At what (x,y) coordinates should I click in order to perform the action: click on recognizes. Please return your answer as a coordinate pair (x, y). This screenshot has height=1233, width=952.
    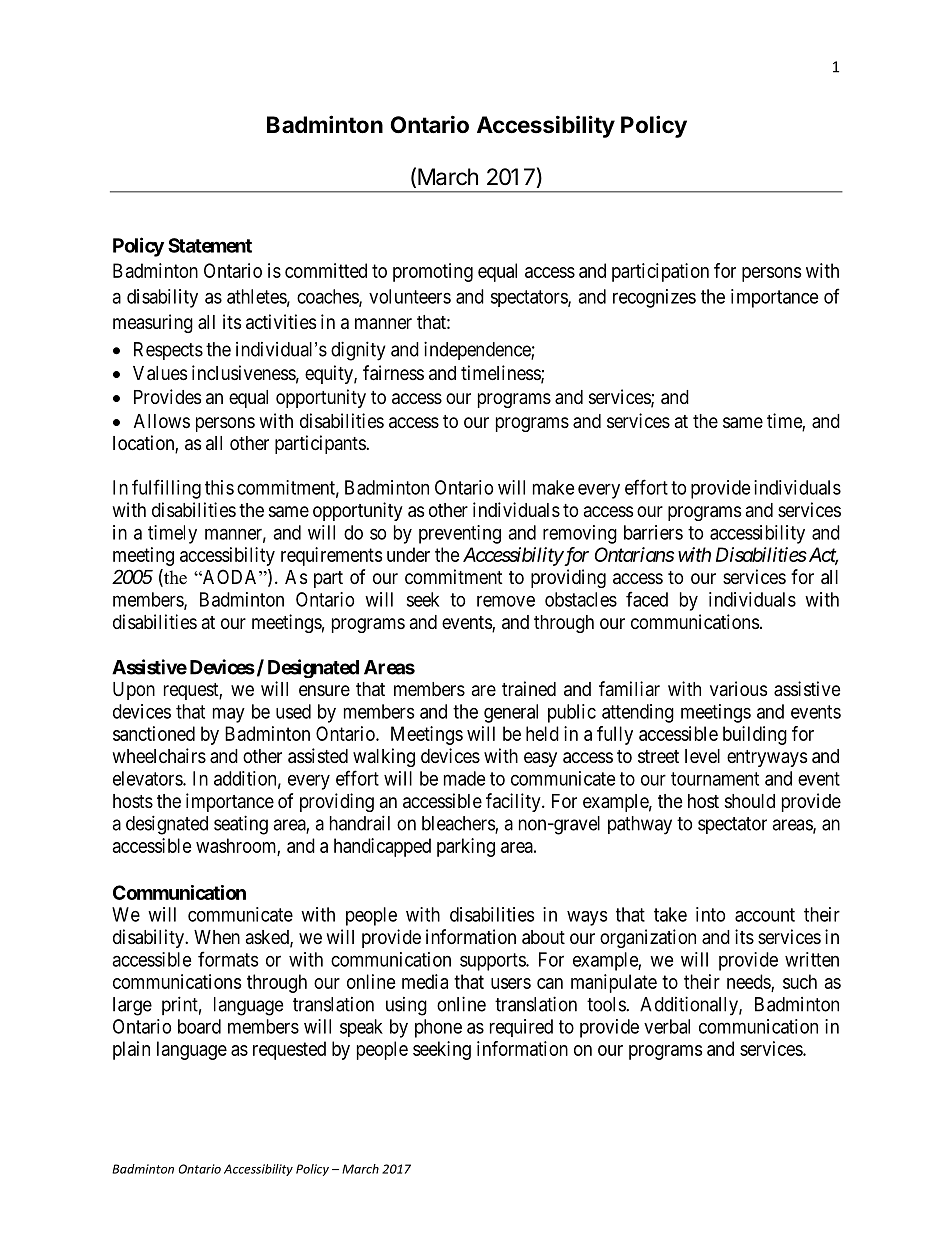
    Looking at the image, I should click on (654, 298).
